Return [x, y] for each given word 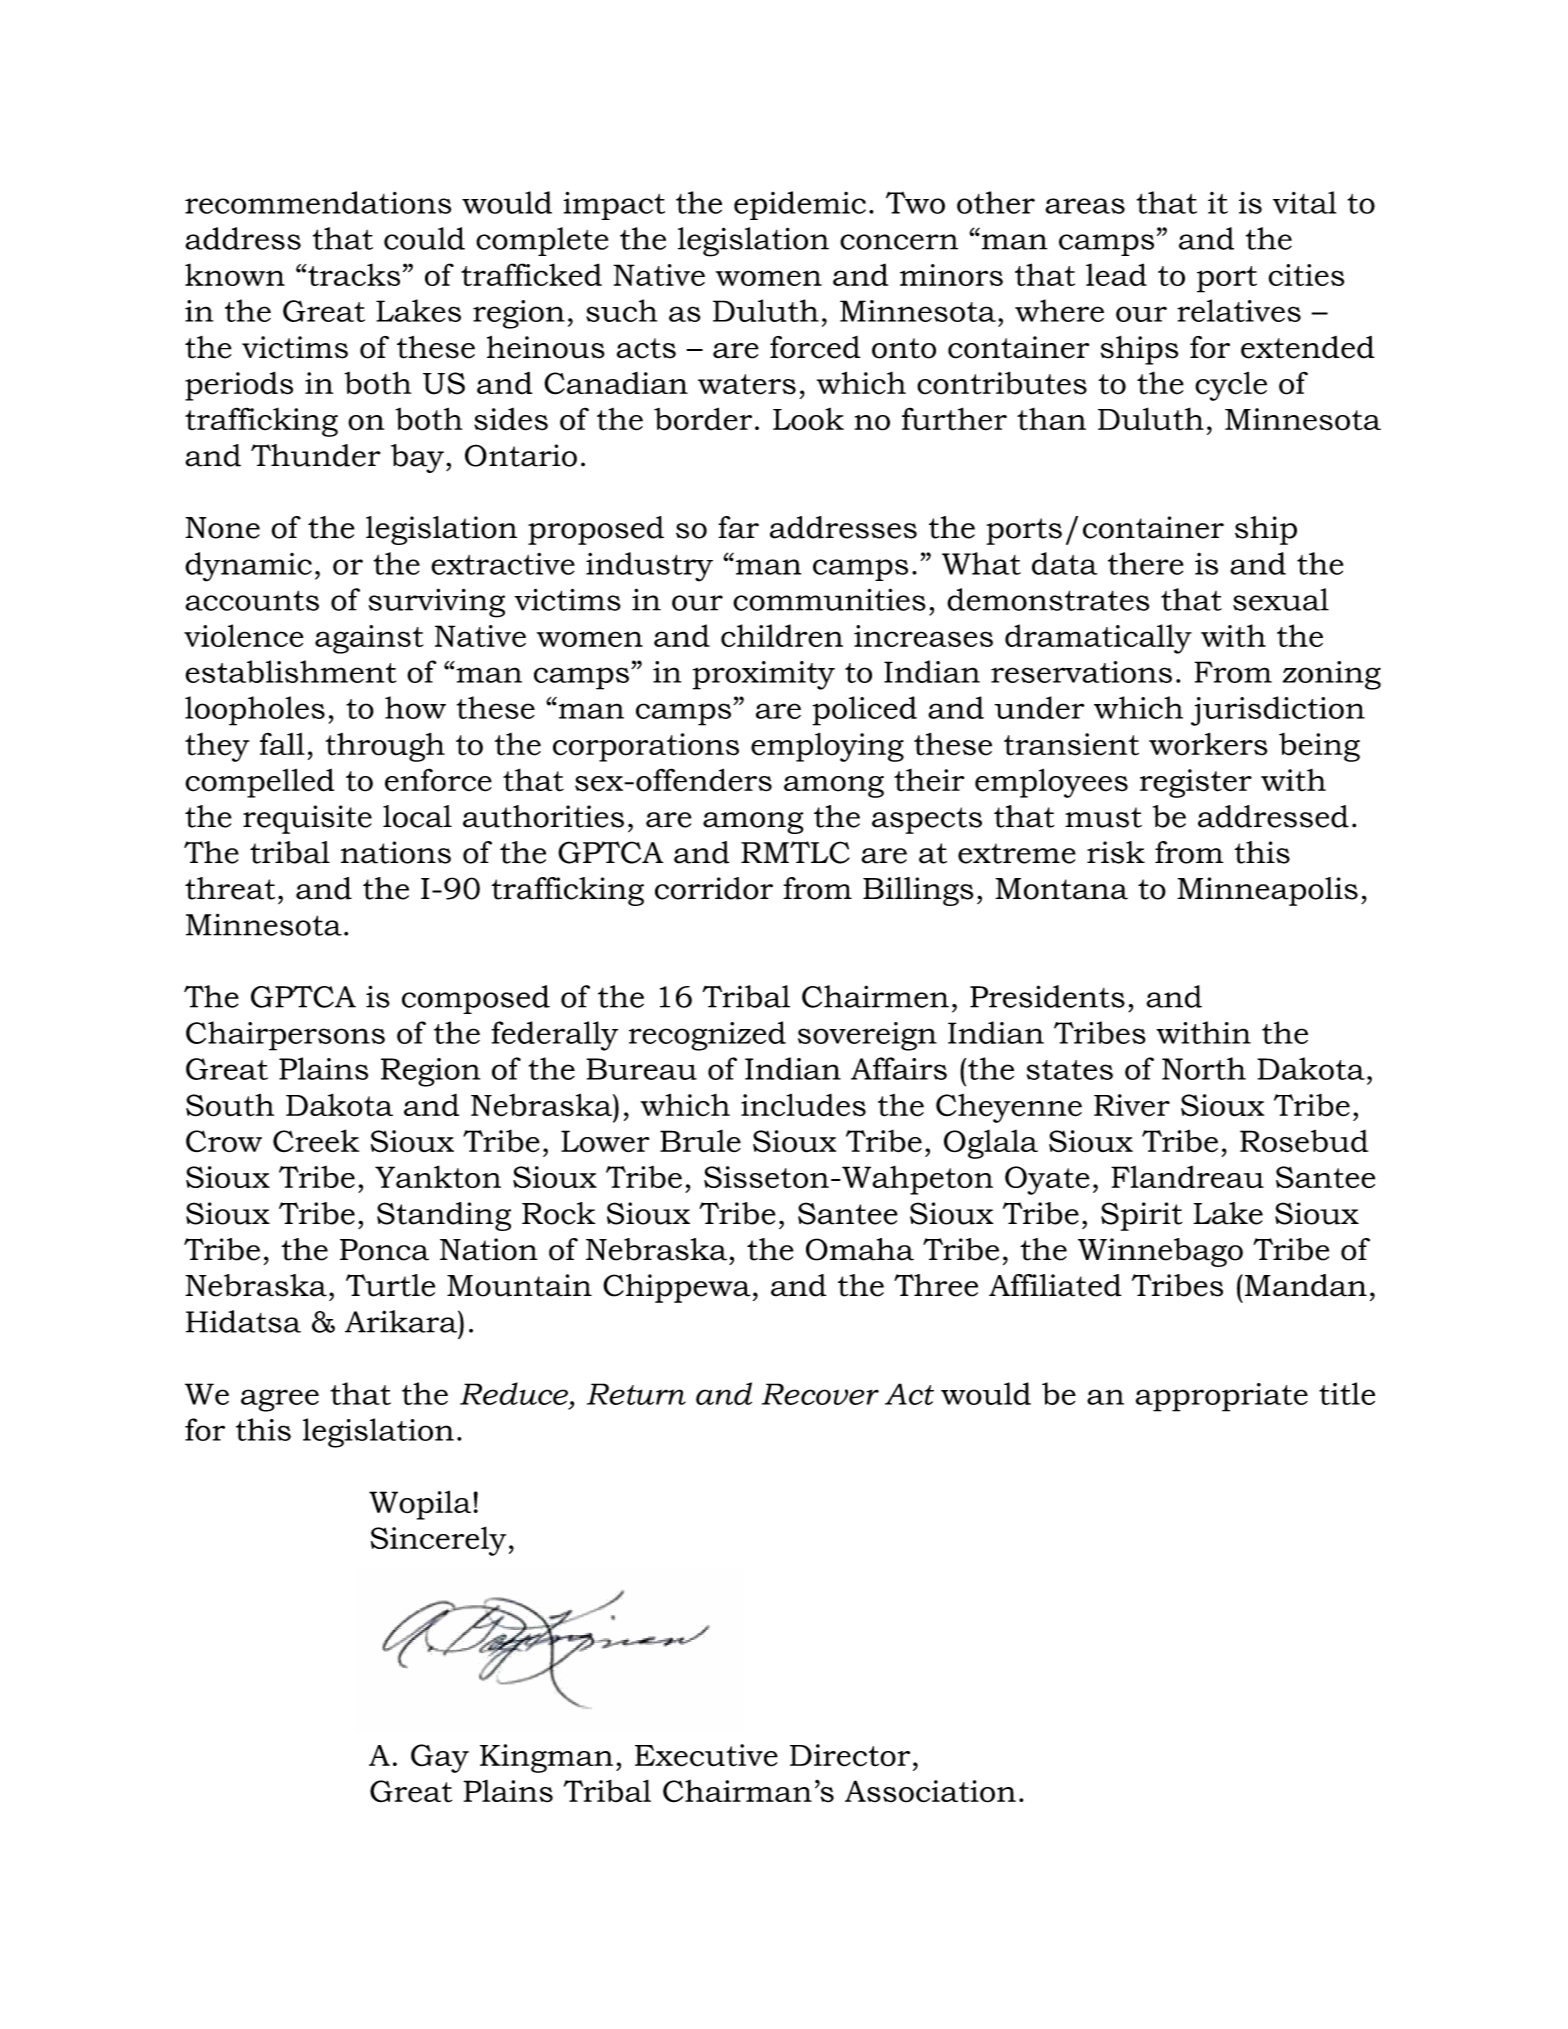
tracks [353, 274]
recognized [707, 1036]
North [1204, 1068]
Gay [440, 1758]
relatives [1239, 310]
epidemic [800, 205]
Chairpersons [285, 1036]
